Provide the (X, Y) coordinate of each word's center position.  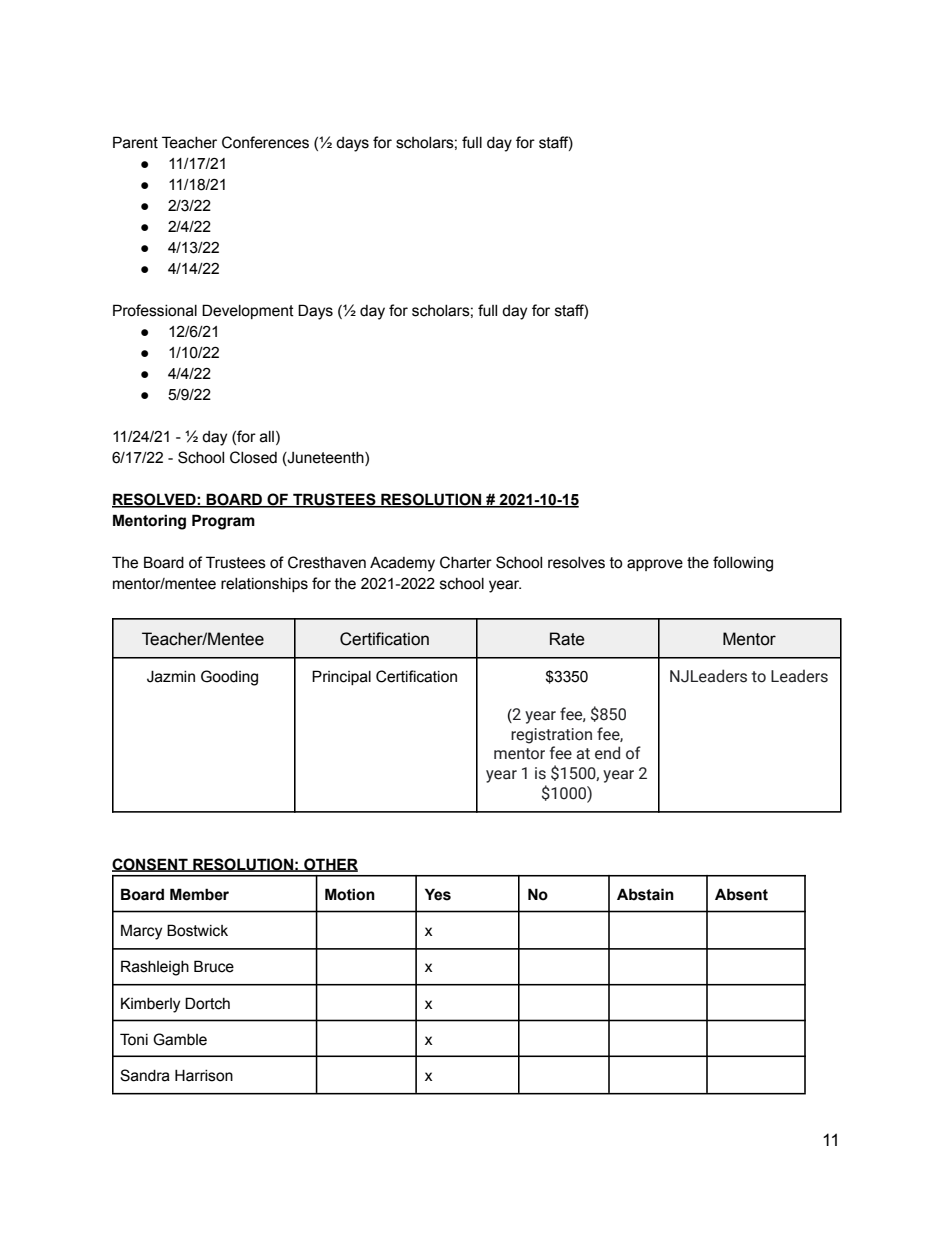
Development (248, 311)
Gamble (180, 1039)
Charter (466, 562)
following (743, 564)
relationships (264, 585)
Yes (438, 894)
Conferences (265, 142)
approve (655, 565)
